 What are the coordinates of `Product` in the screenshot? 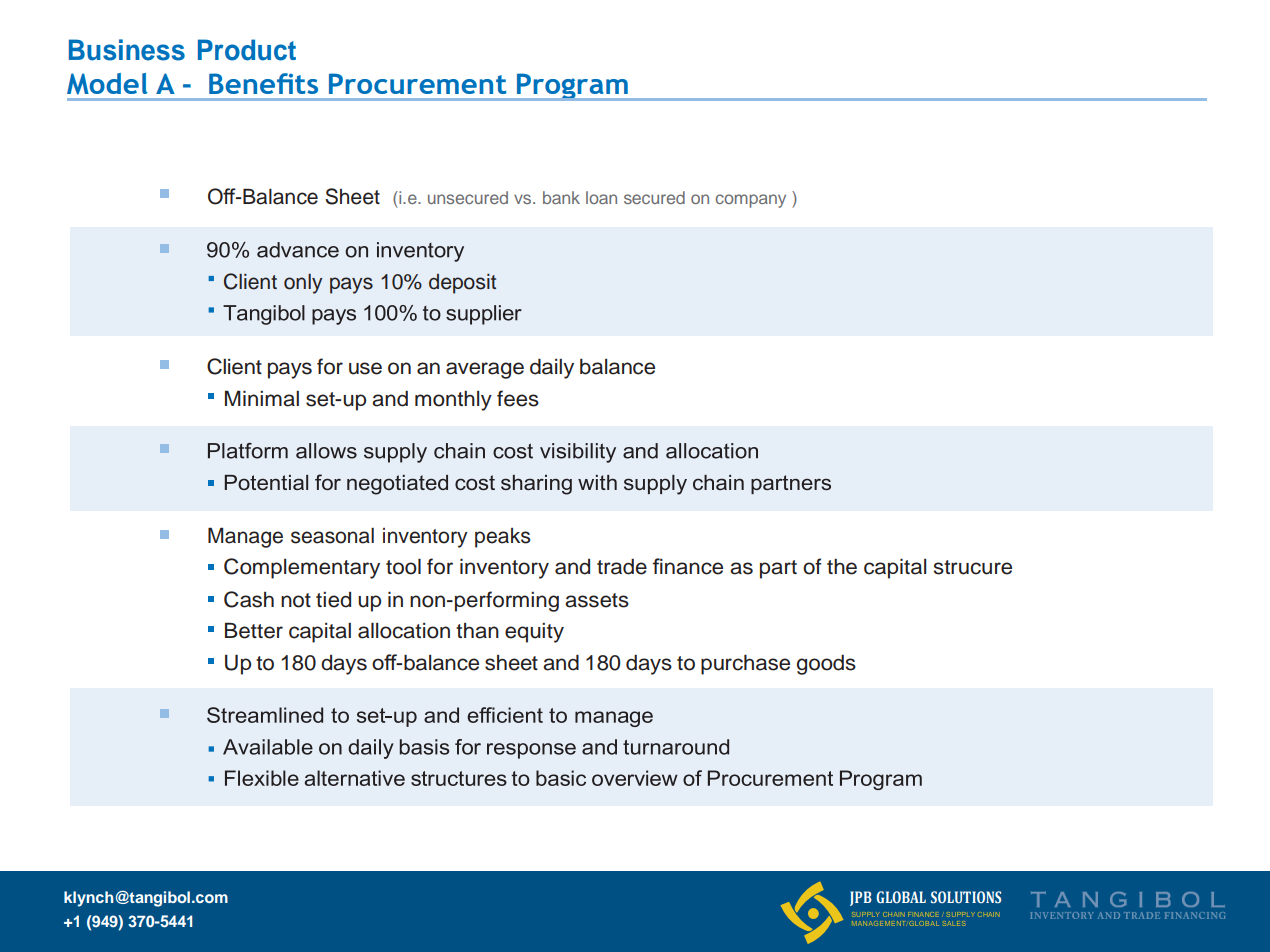 It's located at (247, 50).
